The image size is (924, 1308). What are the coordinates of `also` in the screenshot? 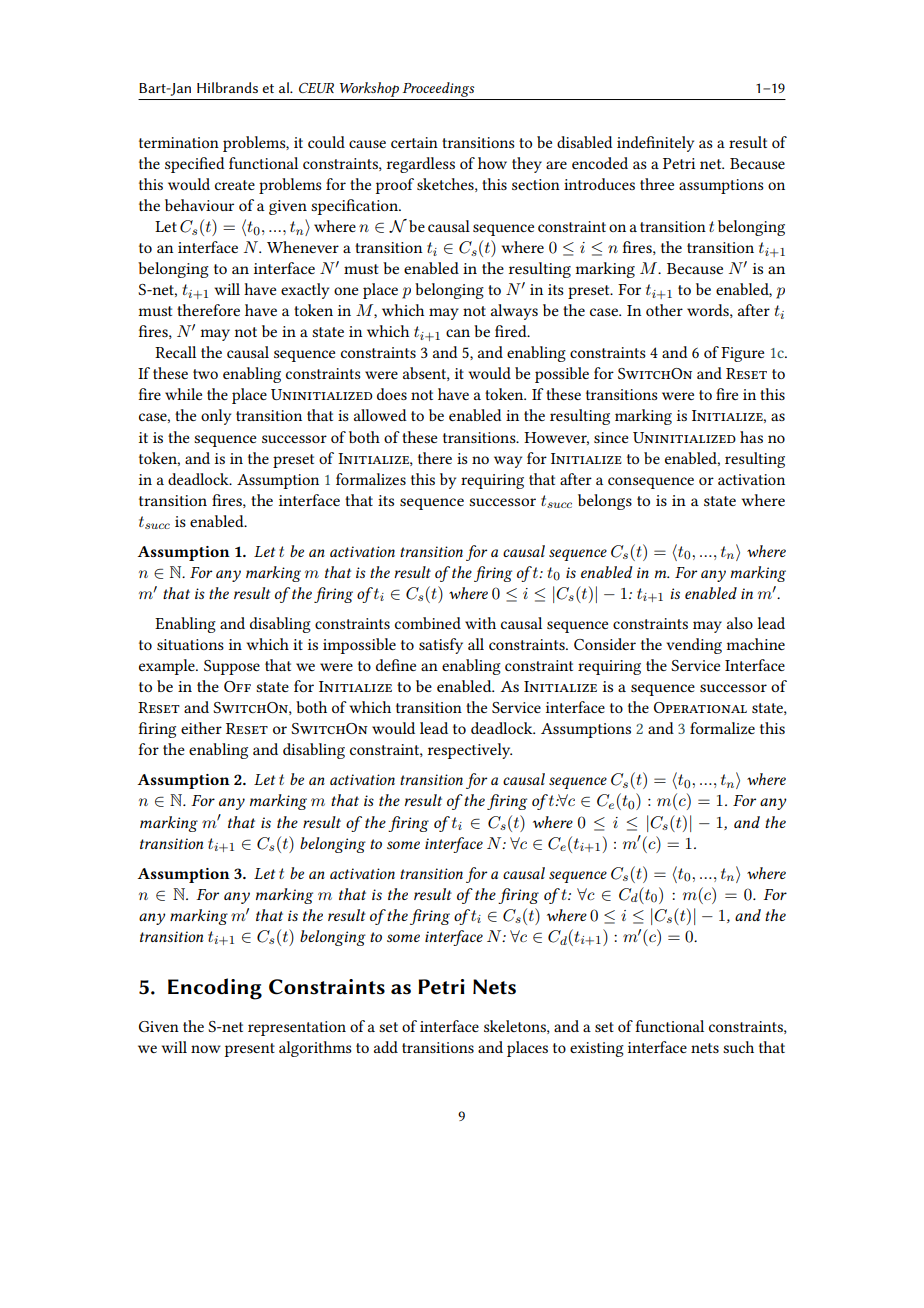 It's located at (740, 623).
